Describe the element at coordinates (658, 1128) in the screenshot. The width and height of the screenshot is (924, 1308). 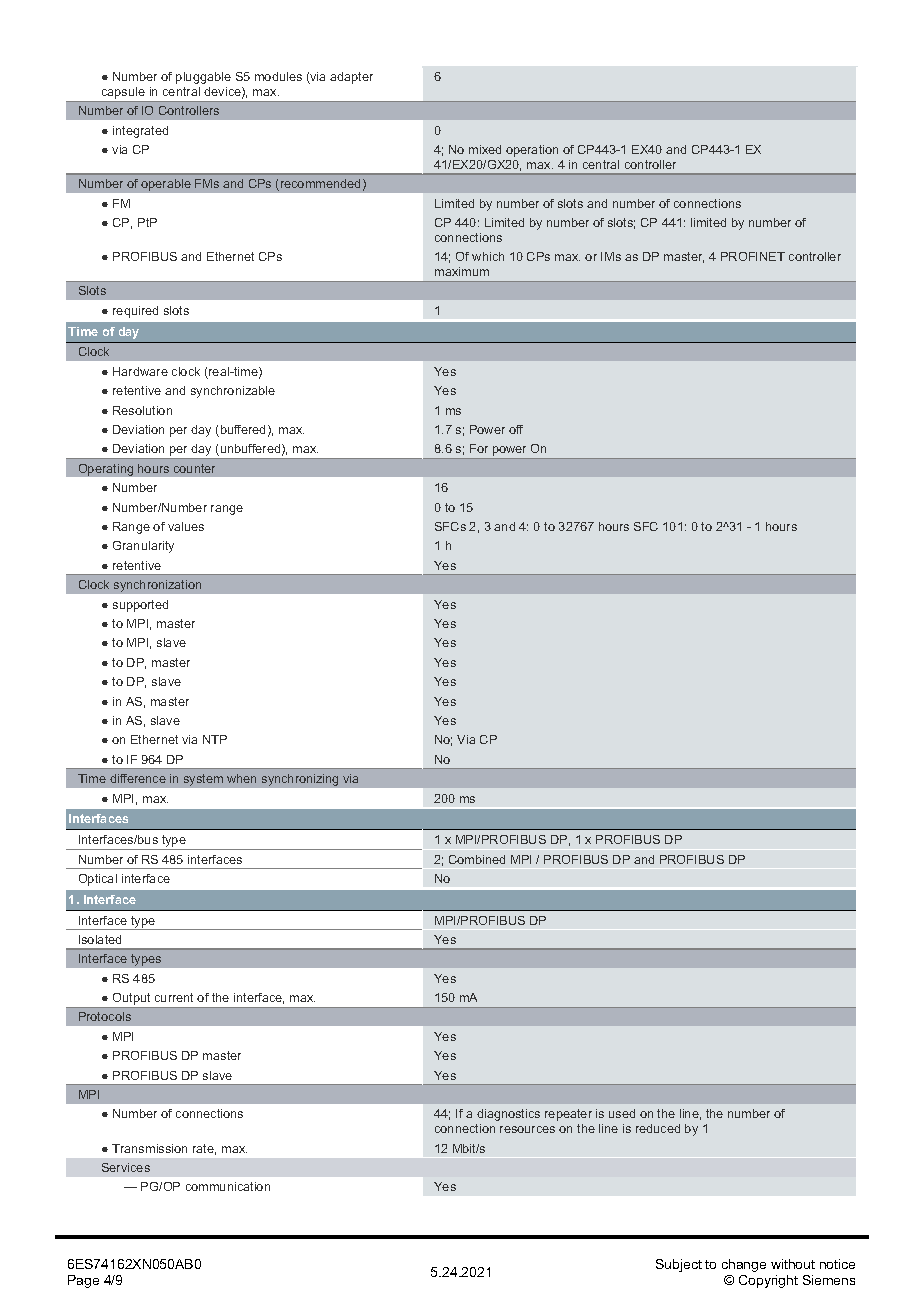
I see `reduced` at that location.
